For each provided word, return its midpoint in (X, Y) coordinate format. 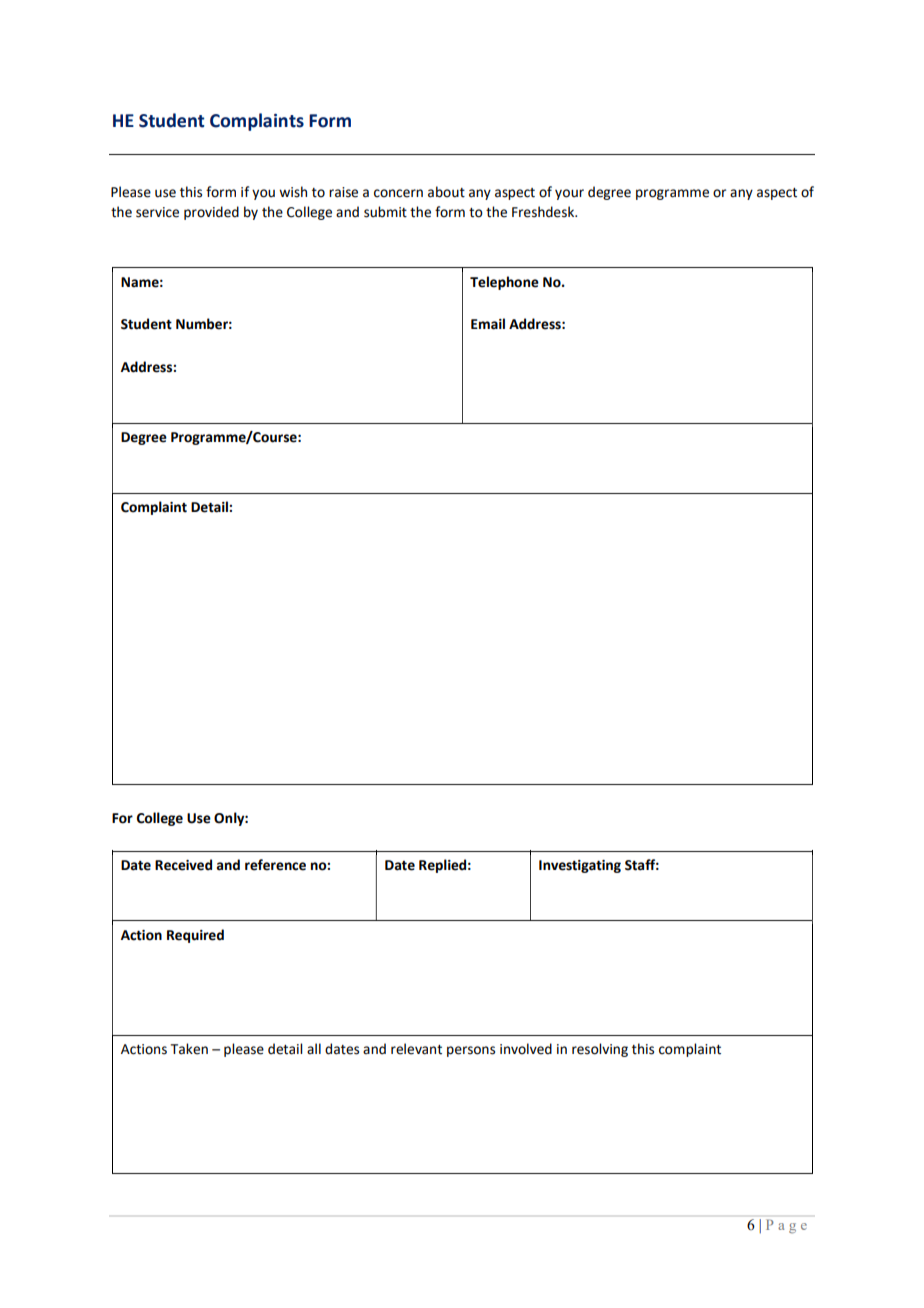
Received (183, 865)
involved (526, 1049)
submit (385, 212)
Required (195, 936)
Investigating (580, 866)
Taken (189, 1049)
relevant (416, 1049)
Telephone (504, 283)
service (157, 212)
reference (275, 865)
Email (488, 324)
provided (211, 213)
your (569, 194)
